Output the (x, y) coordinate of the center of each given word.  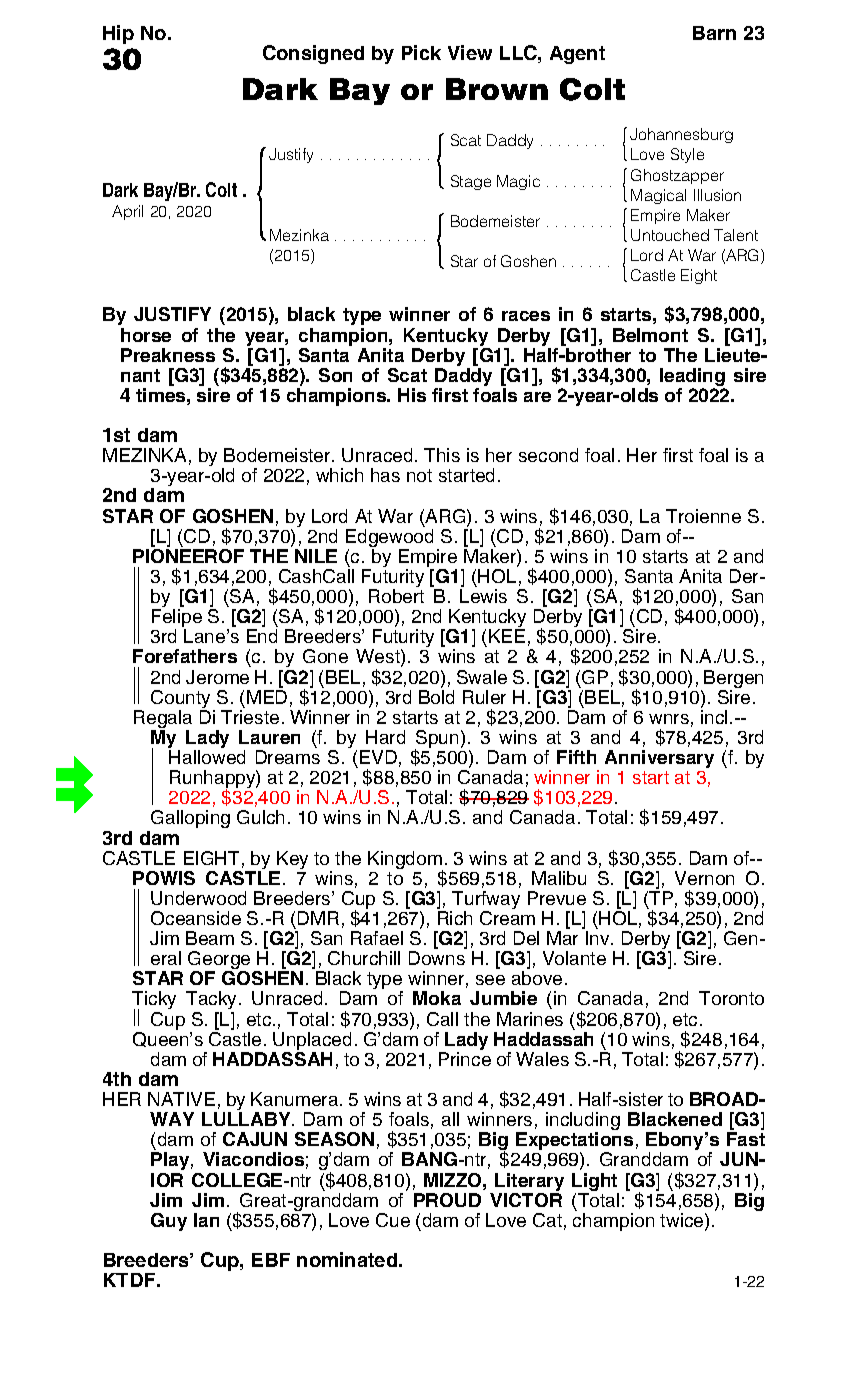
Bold (436, 695)
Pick (421, 52)
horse (146, 335)
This (442, 455)
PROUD (447, 1200)
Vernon (704, 878)
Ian (206, 1220)
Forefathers (185, 656)
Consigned (313, 54)
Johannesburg (681, 135)
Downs (438, 956)
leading (692, 378)
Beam (210, 938)
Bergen (733, 680)
